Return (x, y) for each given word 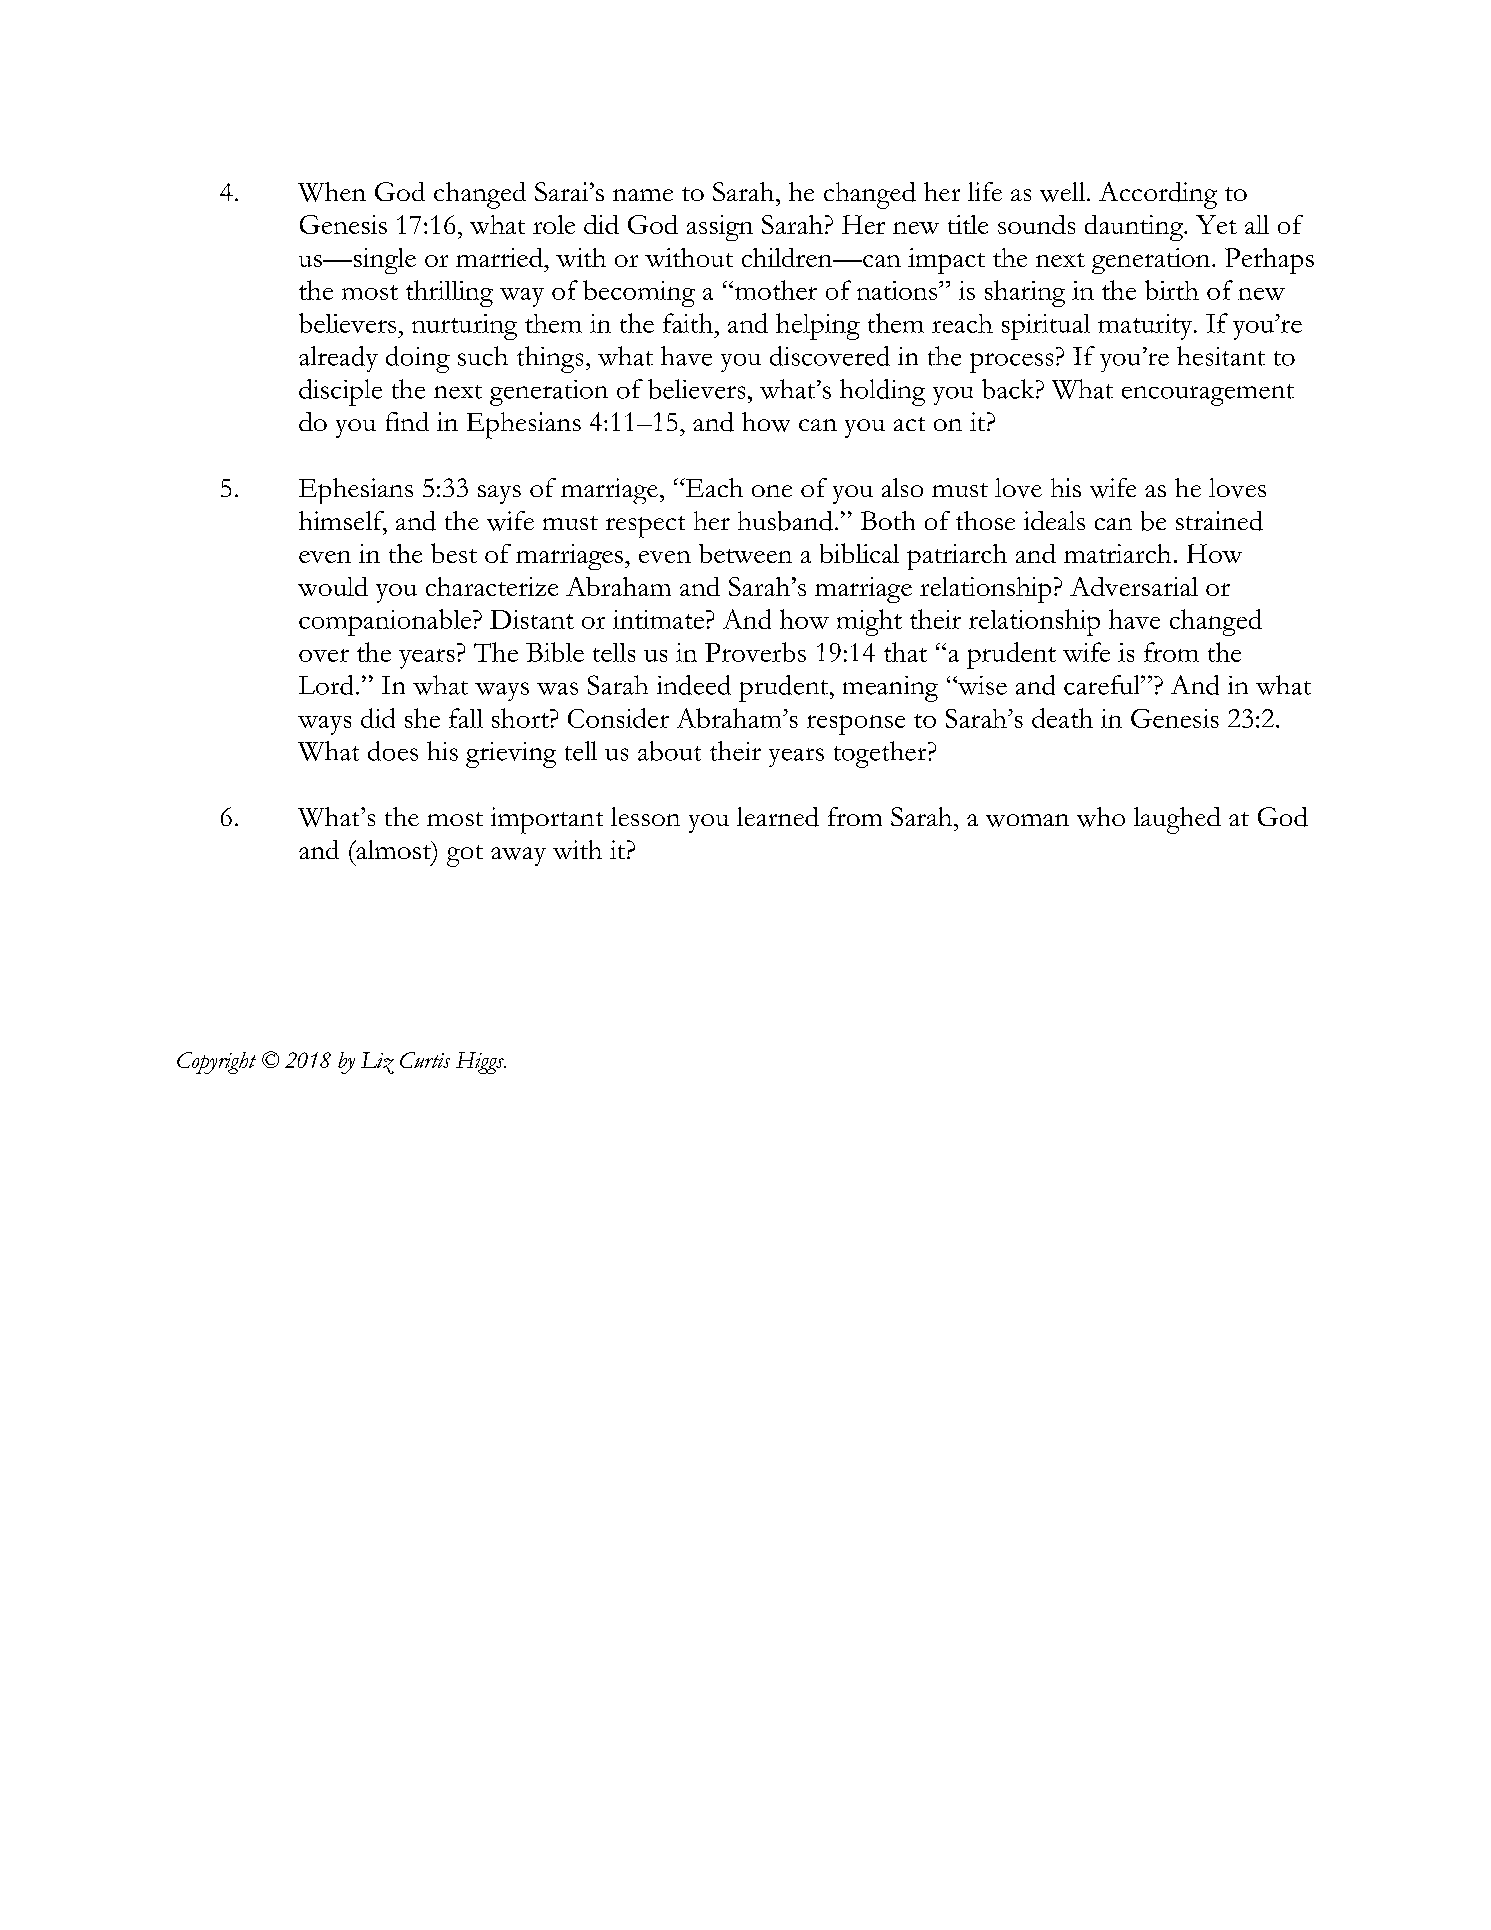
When (332, 192)
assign (720, 228)
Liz (377, 1063)
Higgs (481, 1063)
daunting (1135, 228)
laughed (1177, 820)
